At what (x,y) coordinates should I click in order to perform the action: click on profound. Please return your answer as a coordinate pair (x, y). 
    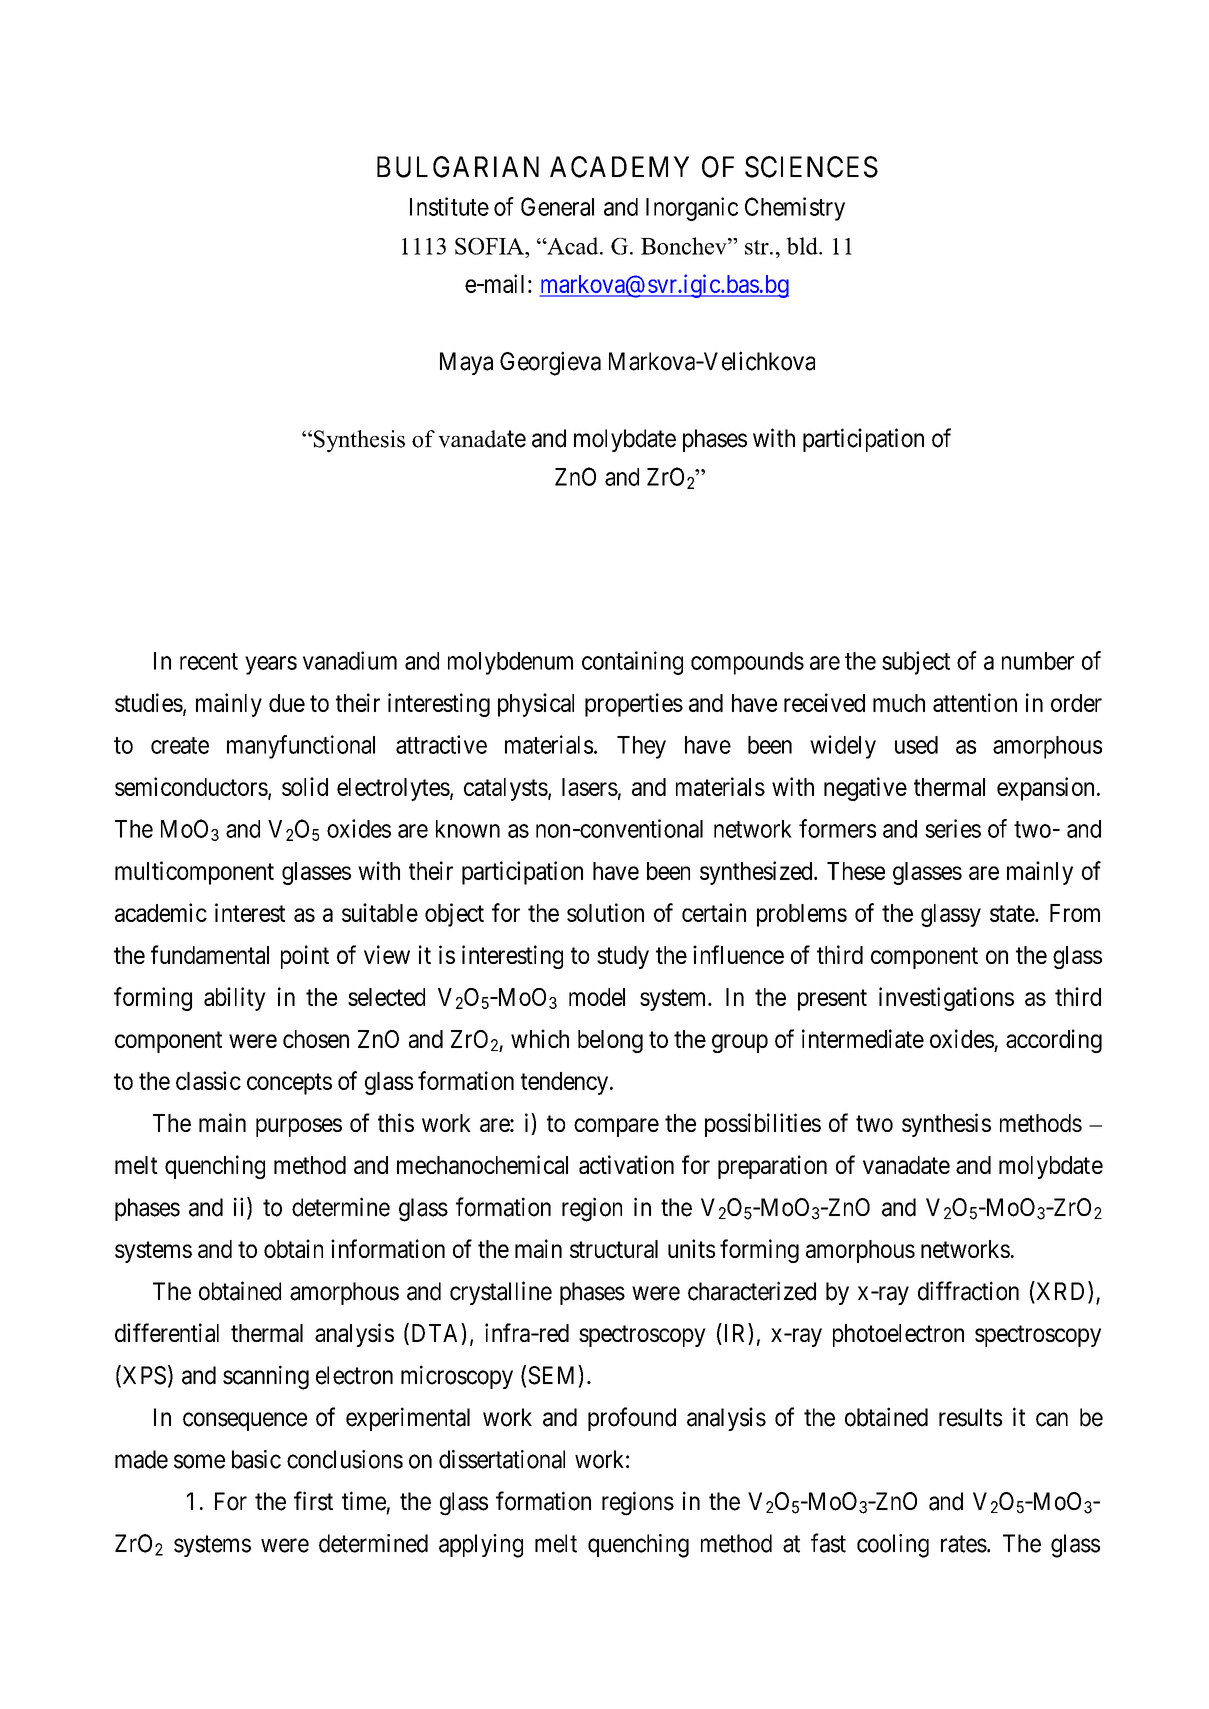
    Looking at the image, I should click on (632, 1419).
